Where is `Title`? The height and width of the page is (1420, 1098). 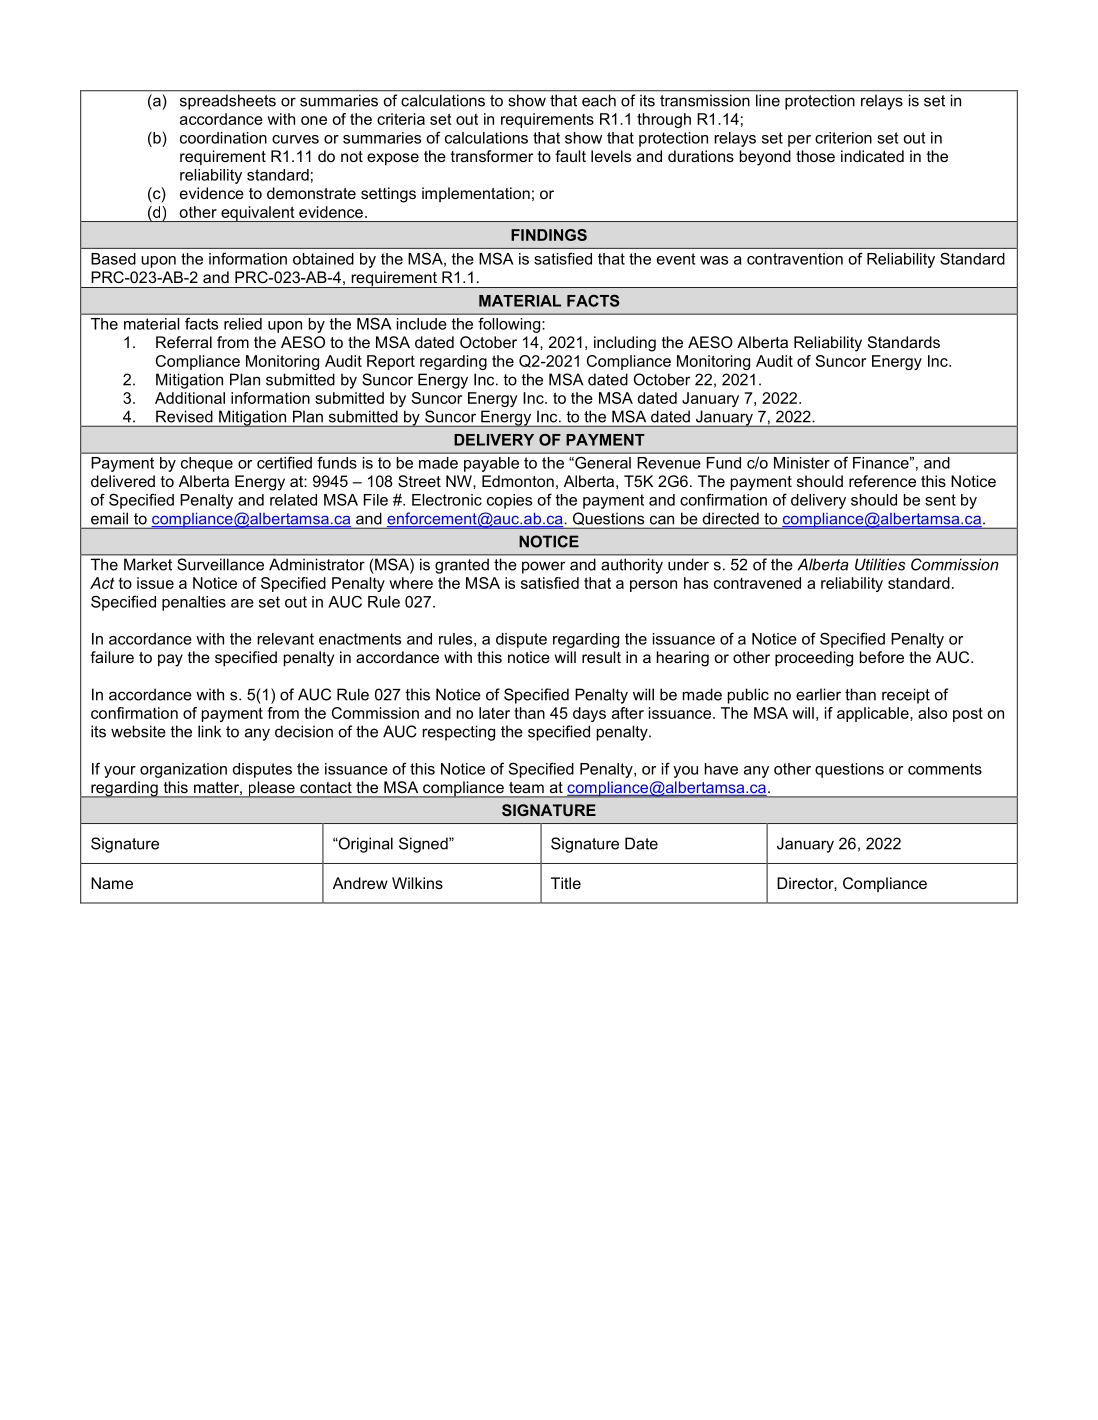
Title is located at coordinates (566, 883).
